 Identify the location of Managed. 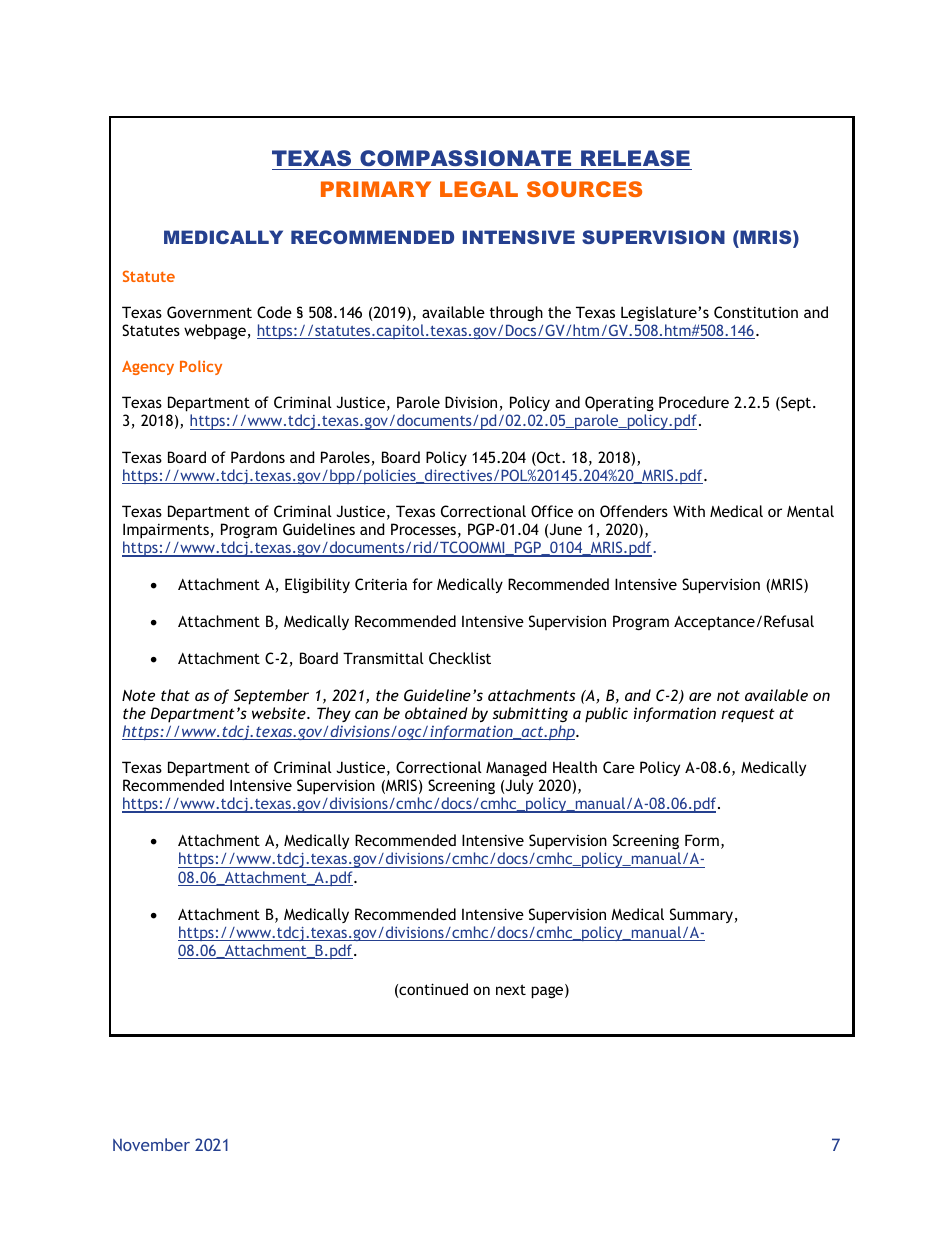
(516, 768).
